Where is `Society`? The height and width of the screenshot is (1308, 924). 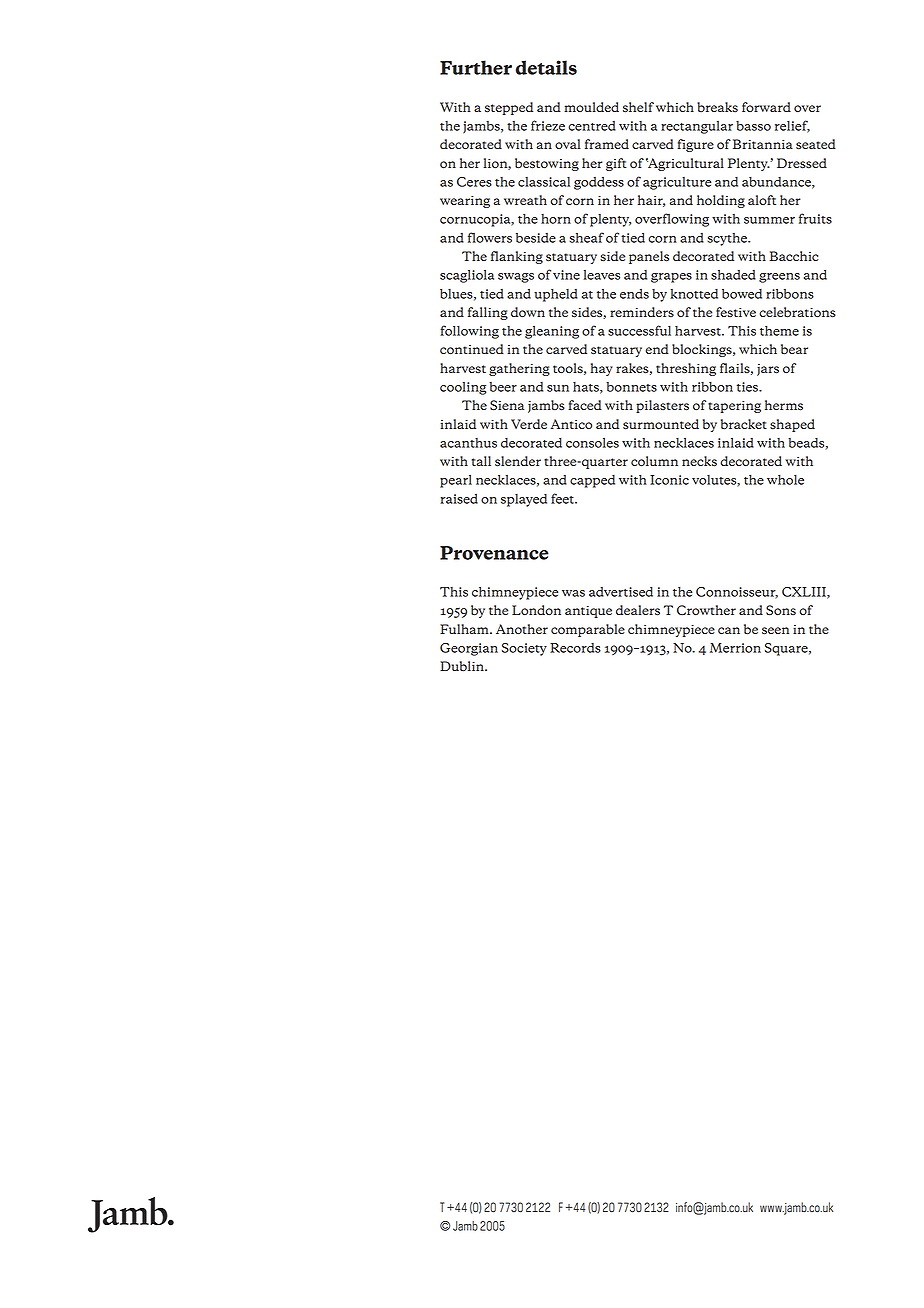
Society is located at coordinates (524, 649).
